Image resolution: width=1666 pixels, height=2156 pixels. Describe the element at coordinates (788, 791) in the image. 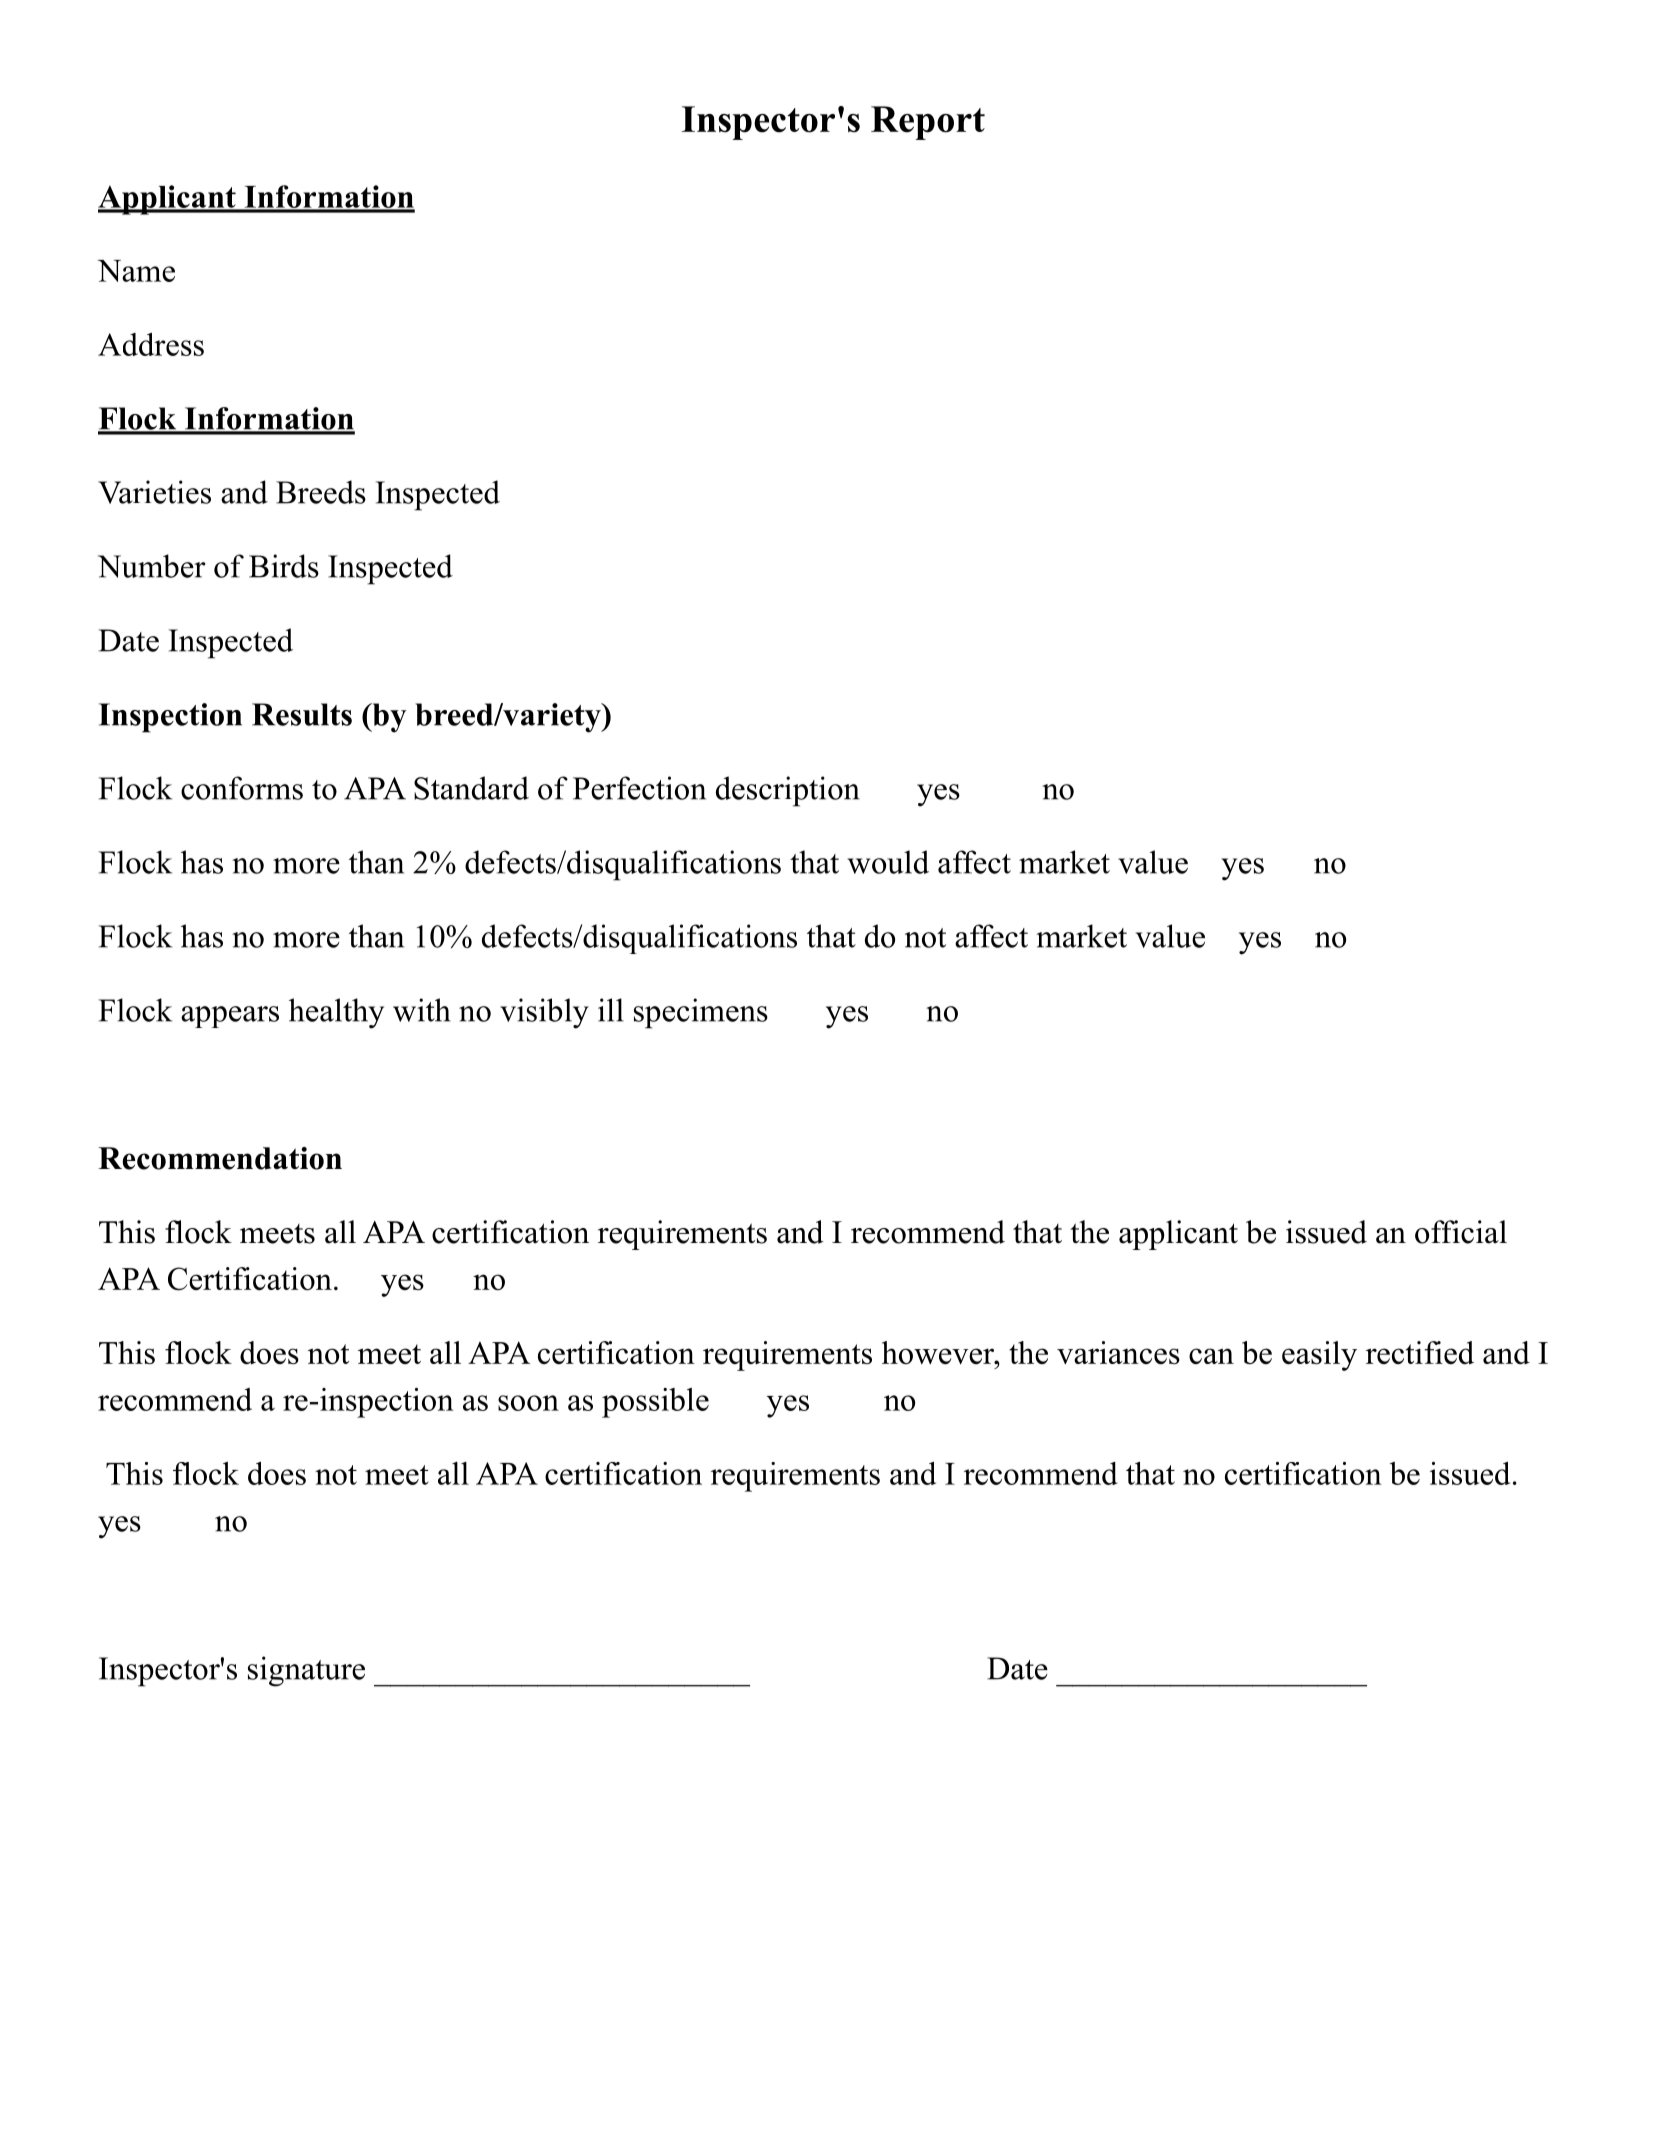

I see `description` at that location.
